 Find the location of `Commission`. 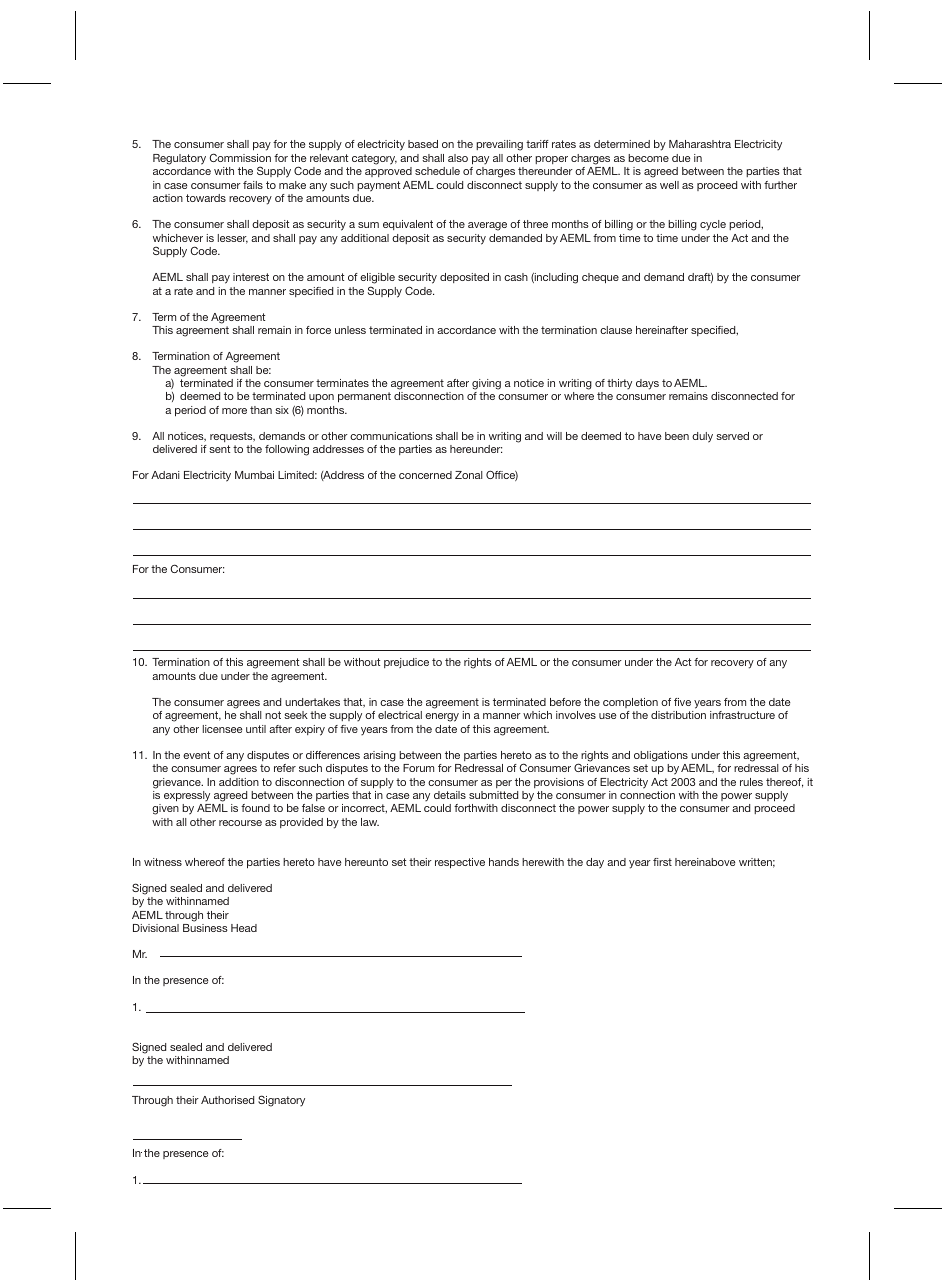

Commission is located at coordinates (240, 157).
